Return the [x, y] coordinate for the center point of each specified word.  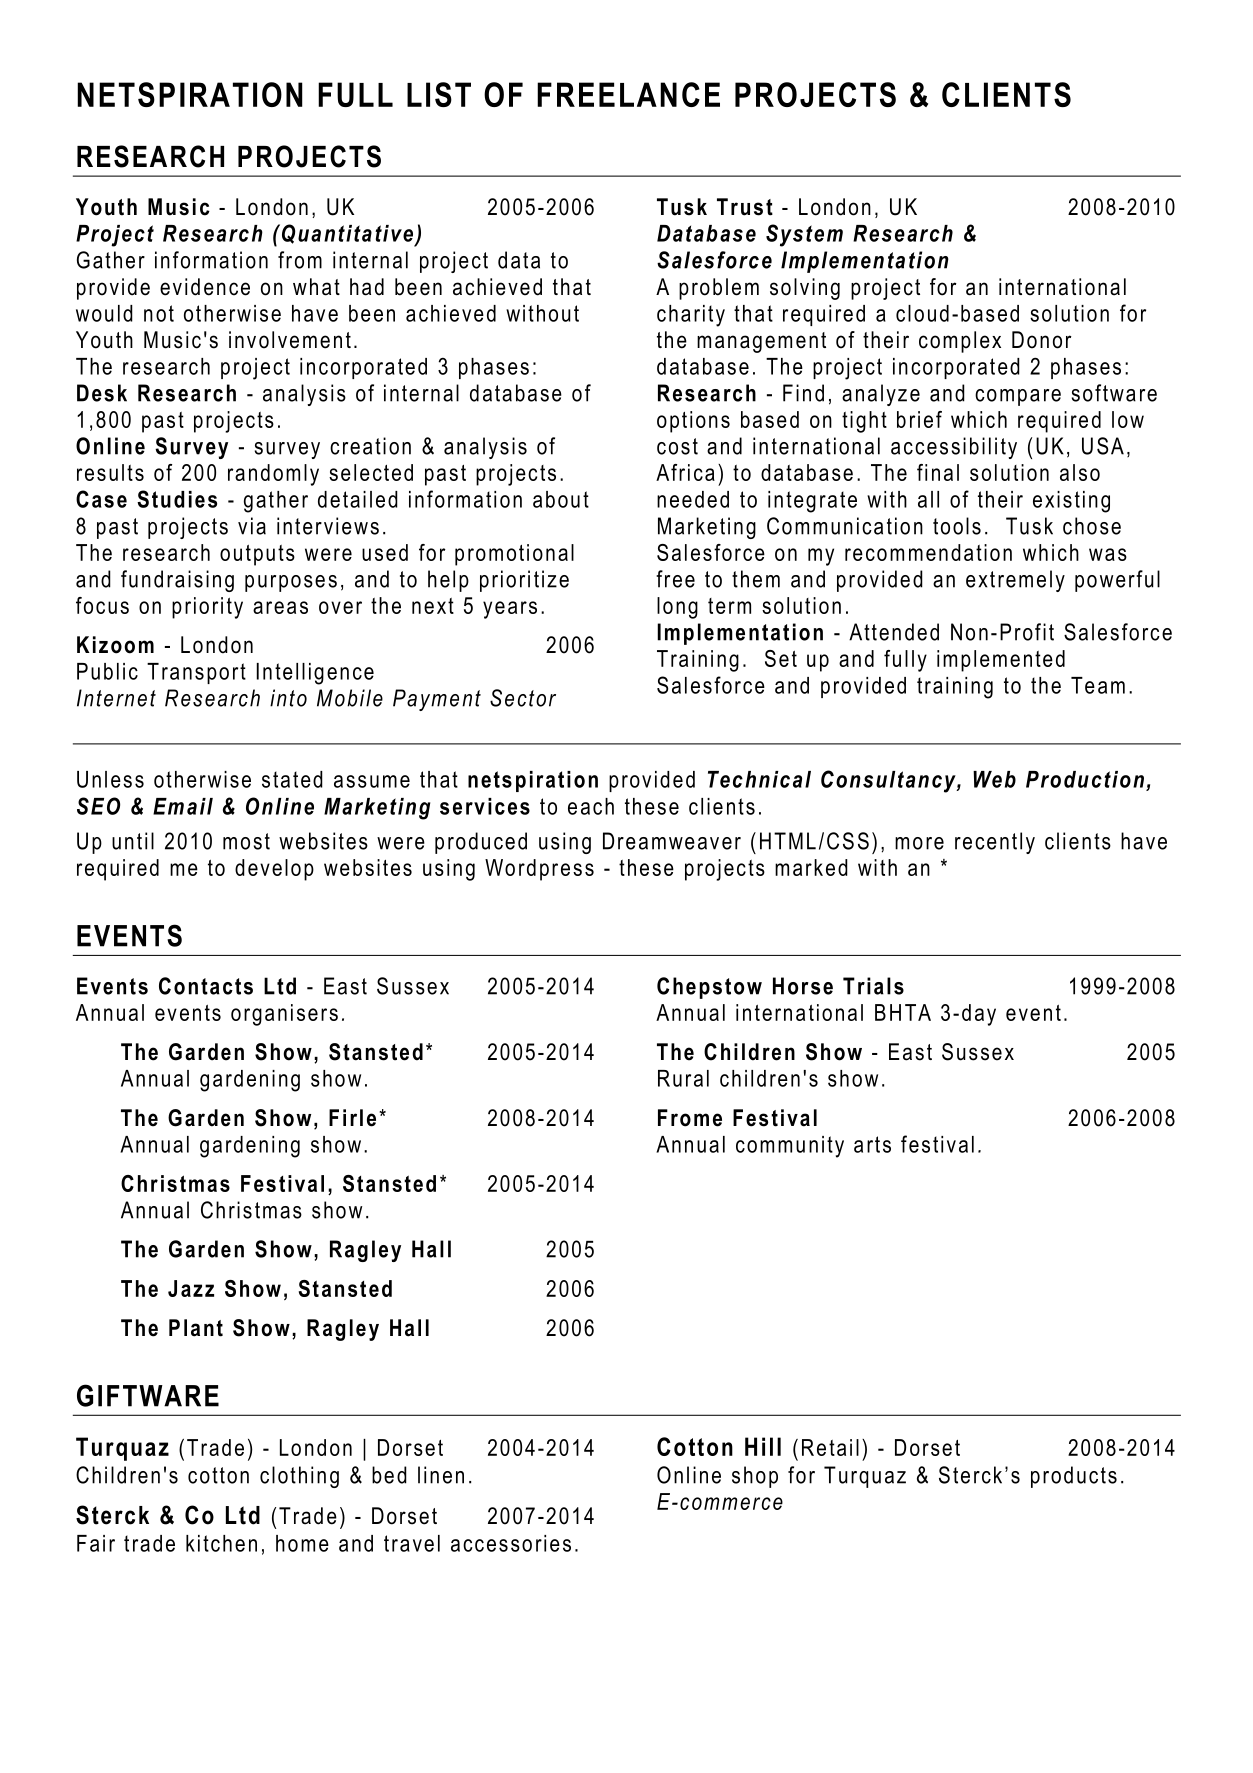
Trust [745, 207]
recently [995, 843]
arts [872, 1144]
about [561, 499]
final [938, 472]
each [591, 806]
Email [183, 806]
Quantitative [347, 235]
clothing [299, 1477]
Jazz [191, 1288]
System [804, 235]
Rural [683, 1078]
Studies [177, 499]
